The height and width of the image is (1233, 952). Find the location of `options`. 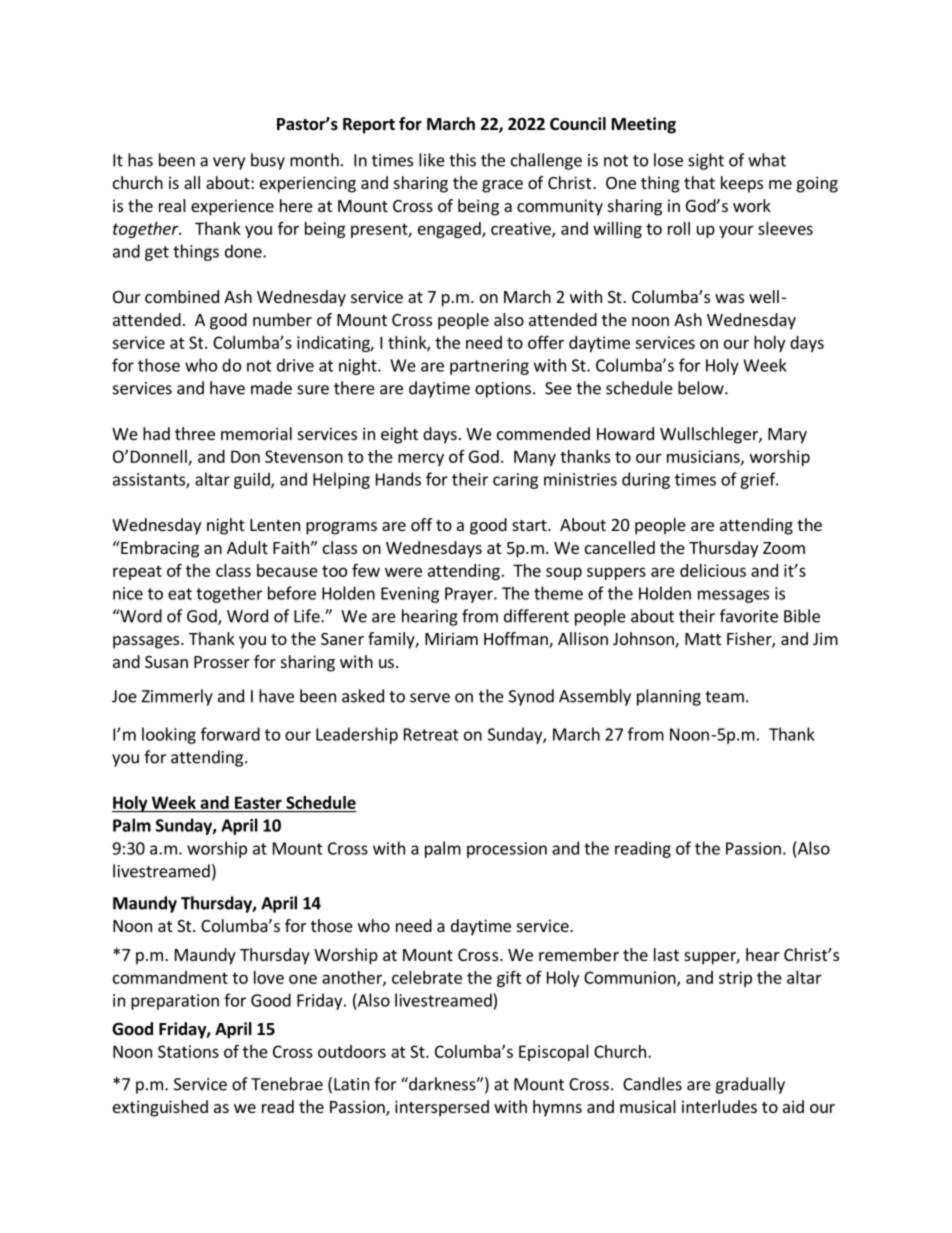

options is located at coordinates (503, 390).
